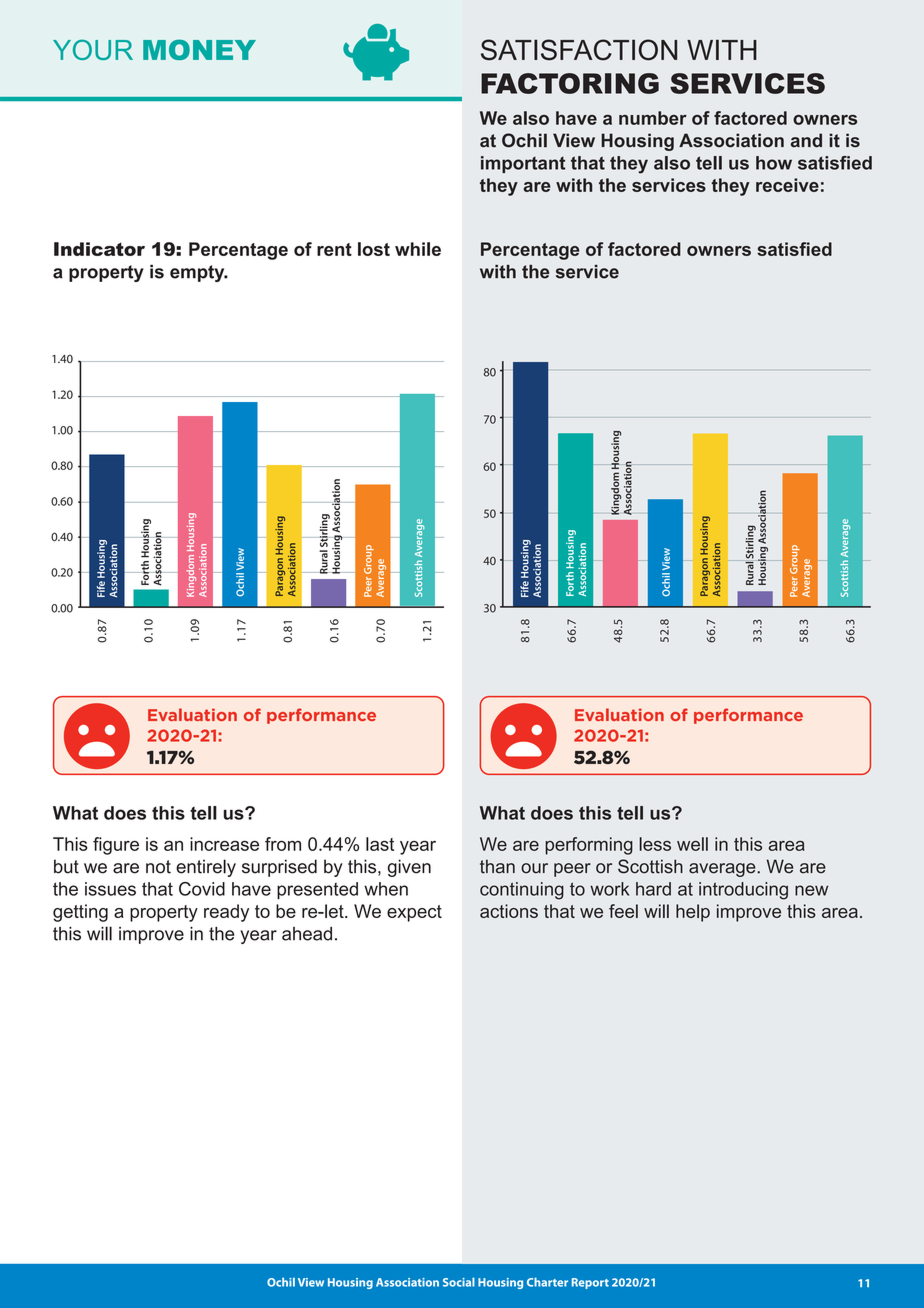 This document has height=1308, width=924. I want to click on ready, so click(226, 913).
